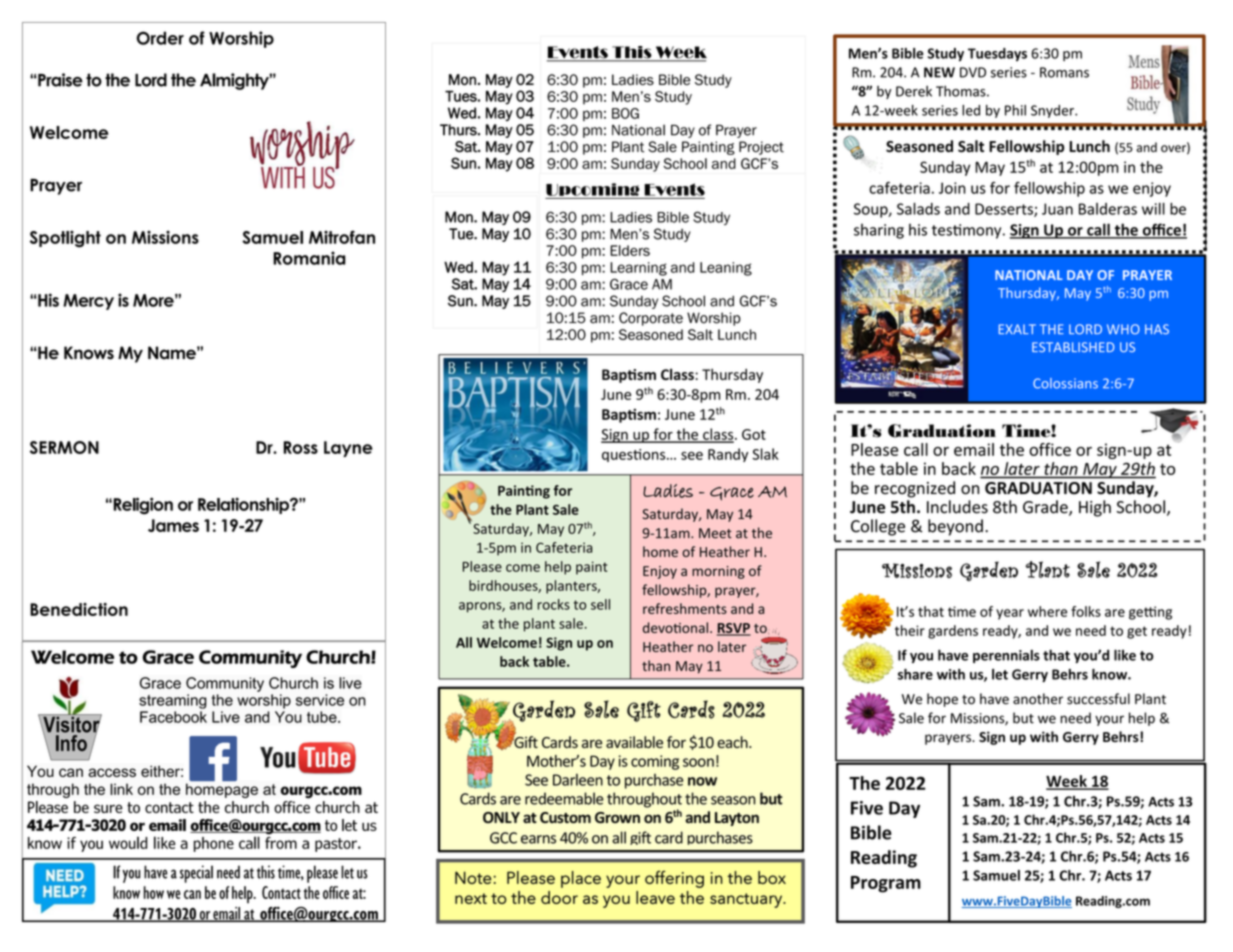 This page has height=952, width=1233. Describe the element at coordinates (1057, 209) in the page. I see `Juan` at that location.
